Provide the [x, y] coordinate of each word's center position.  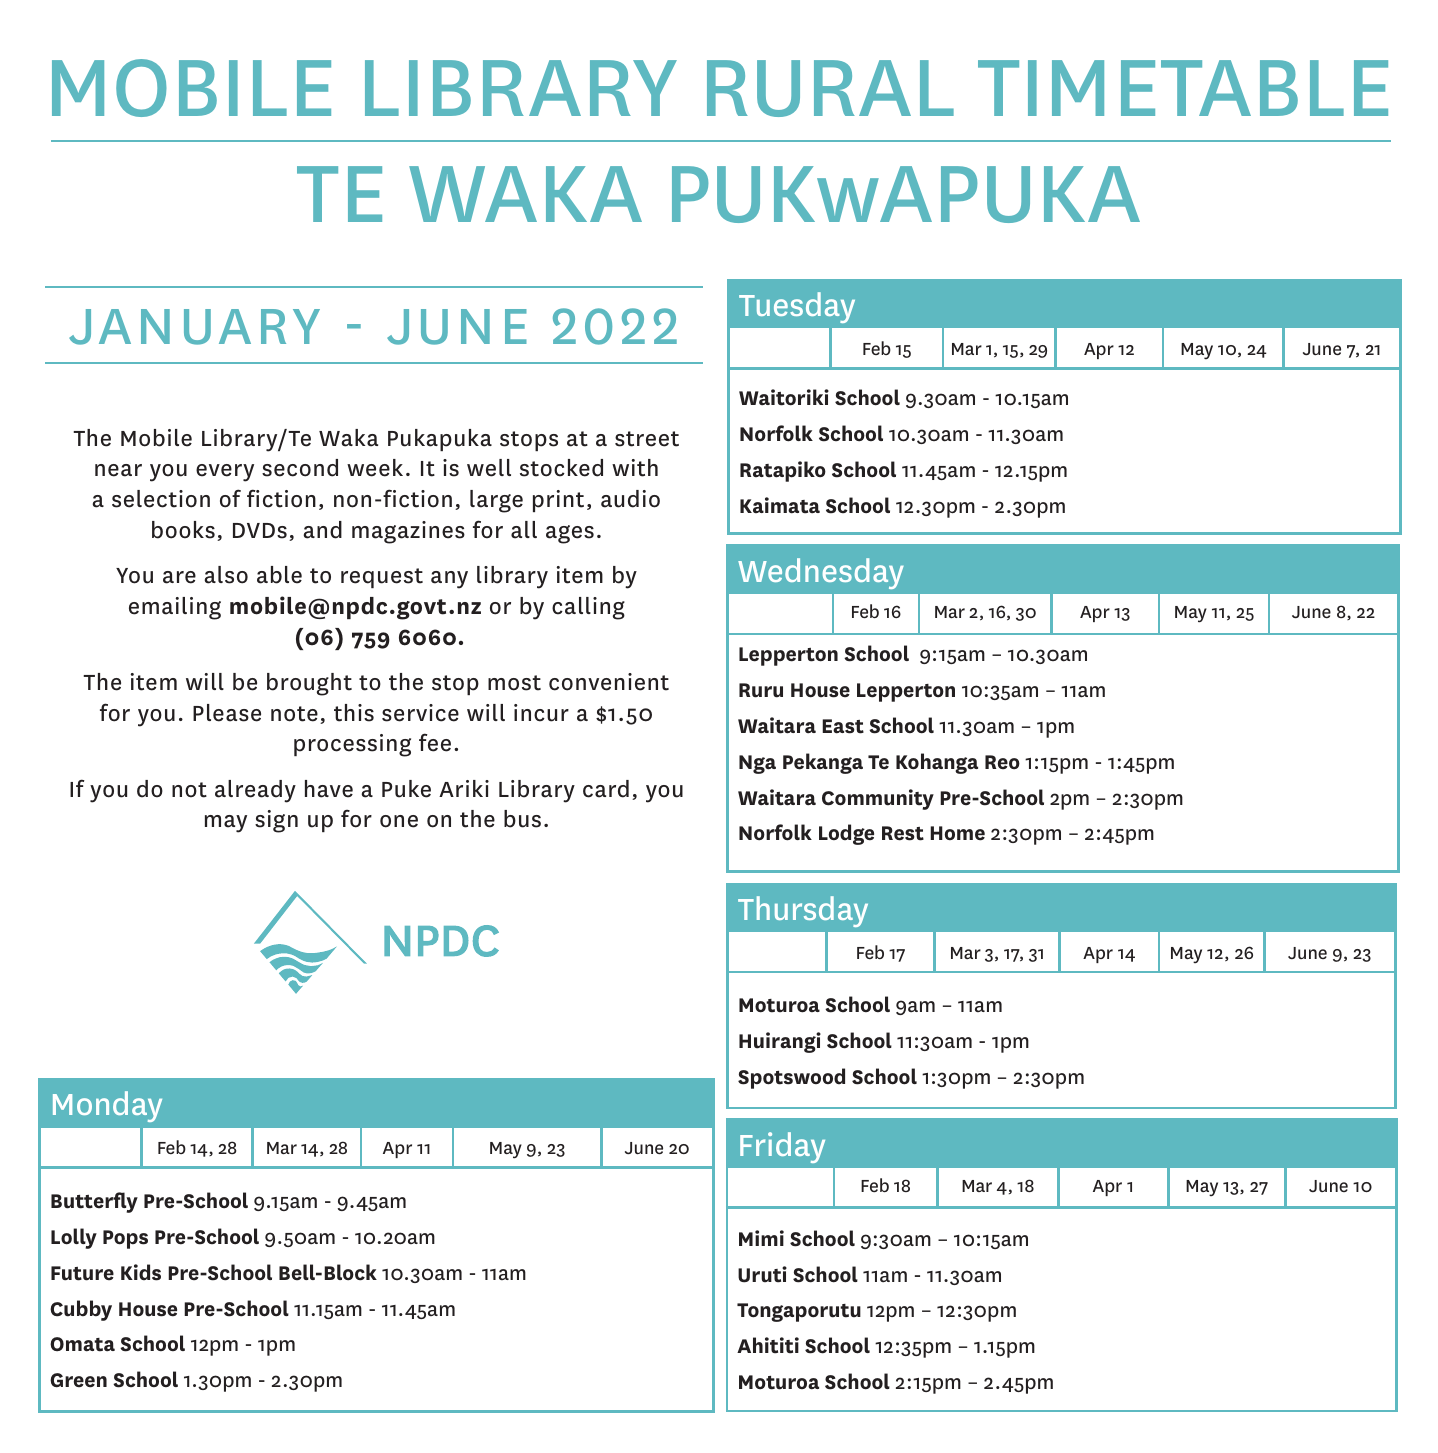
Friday [782, 1147]
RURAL [830, 88]
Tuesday [797, 307]
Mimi [761, 1238]
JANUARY [194, 327]
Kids [141, 1272]
